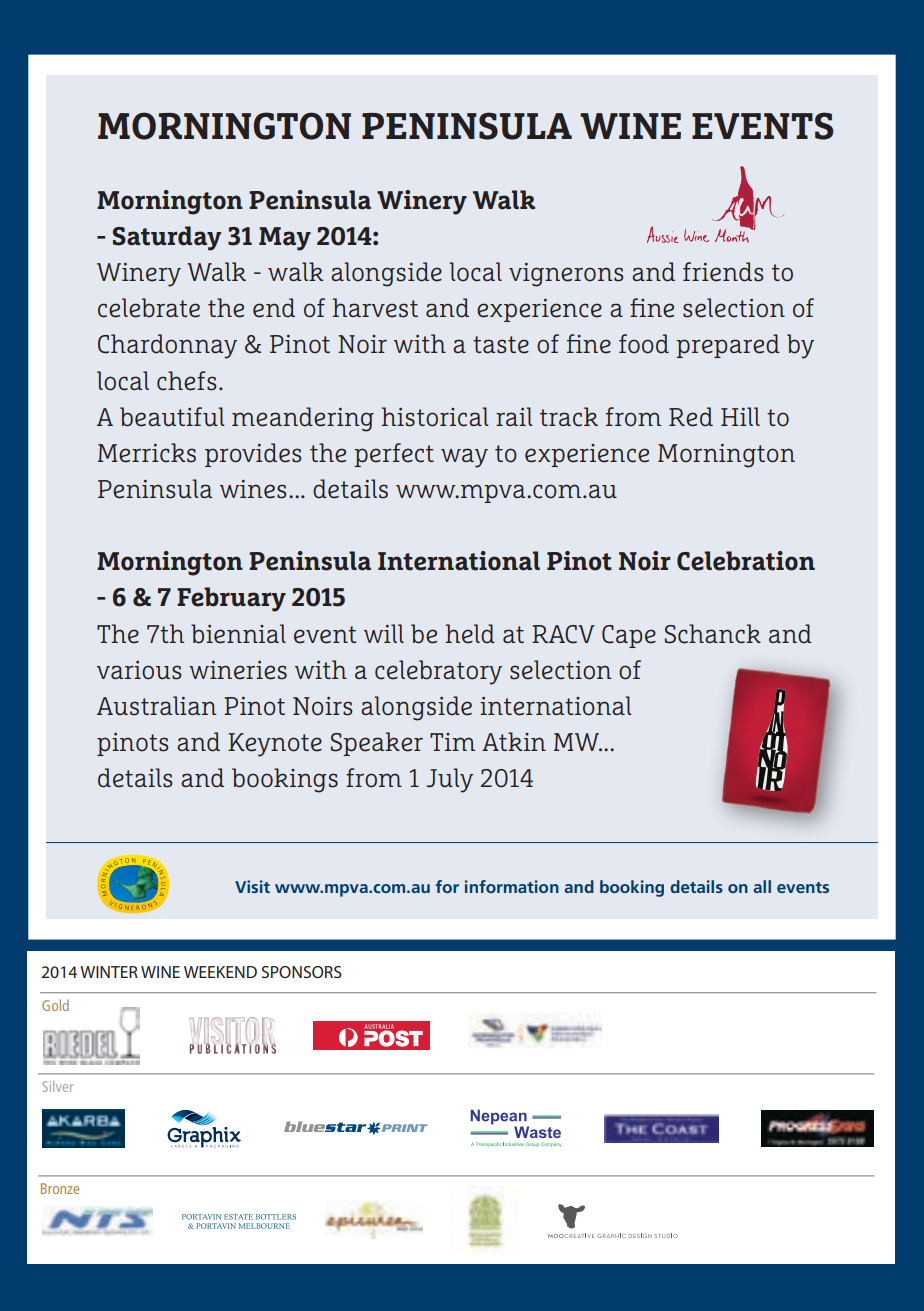 The image size is (924, 1311). What do you see at coordinates (762, 886) in the screenshot?
I see `all` at bounding box center [762, 886].
